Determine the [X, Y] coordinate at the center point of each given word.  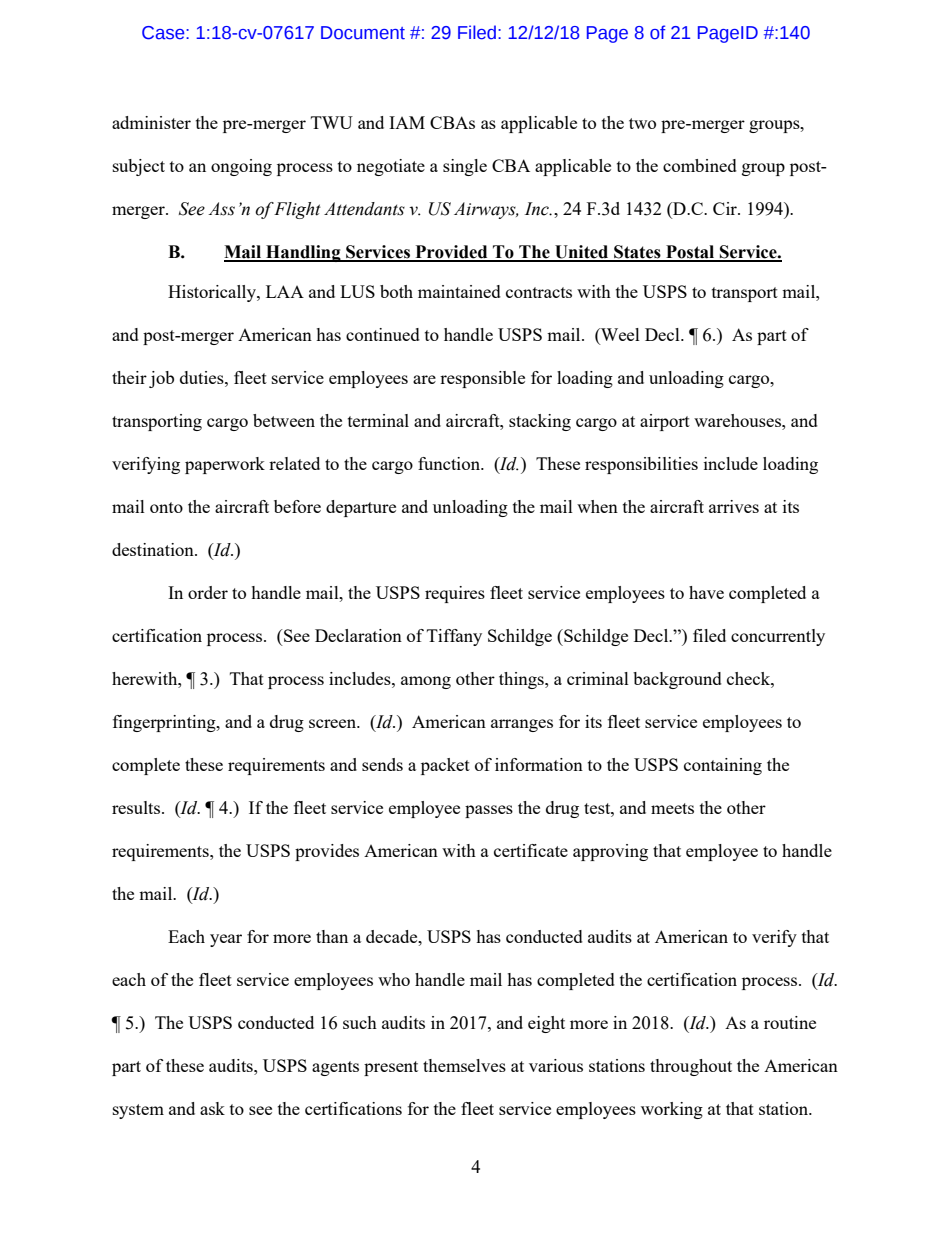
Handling [303, 253]
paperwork [225, 465]
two [642, 123]
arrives [734, 506]
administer [151, 122]
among [426, 682]
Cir [726, 208]
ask [212, 1108]
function [450, 463]
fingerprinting [165, 723]
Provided [451, 253]
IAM [407, 122]
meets [672, 808]
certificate [531, 850]
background [677, 680]
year [226, 940]
